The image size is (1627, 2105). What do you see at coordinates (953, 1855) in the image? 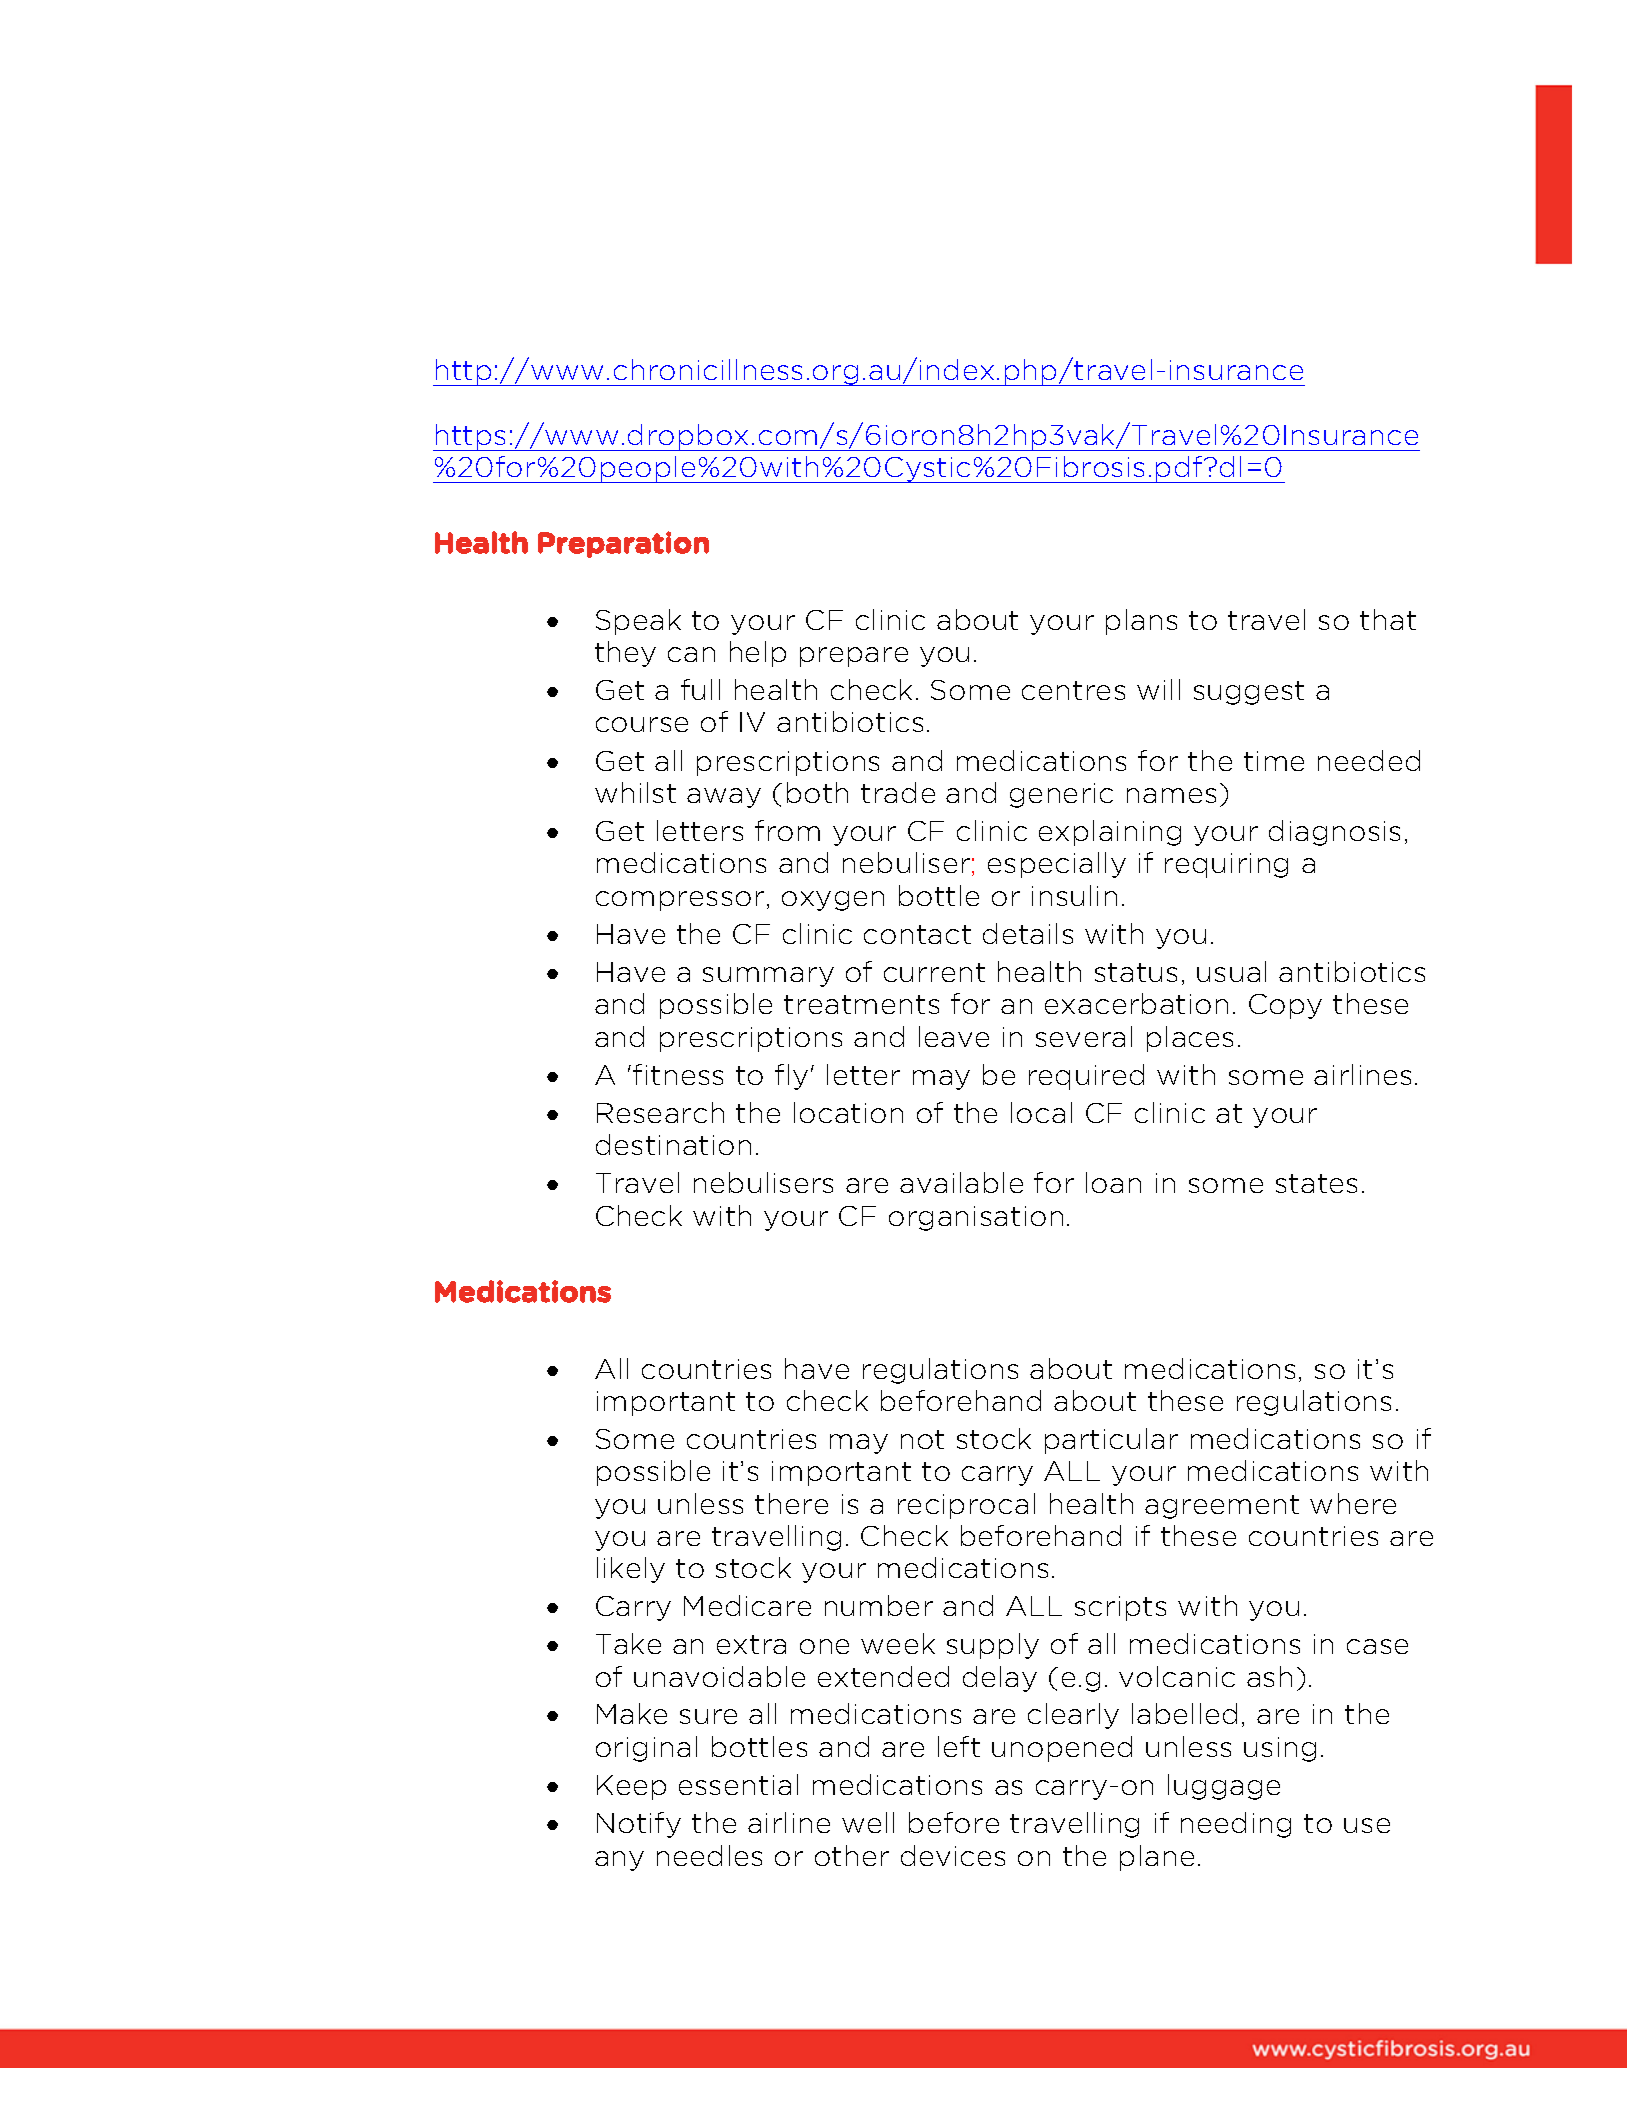
I see `devices` at bounding box center [953, 1855].
